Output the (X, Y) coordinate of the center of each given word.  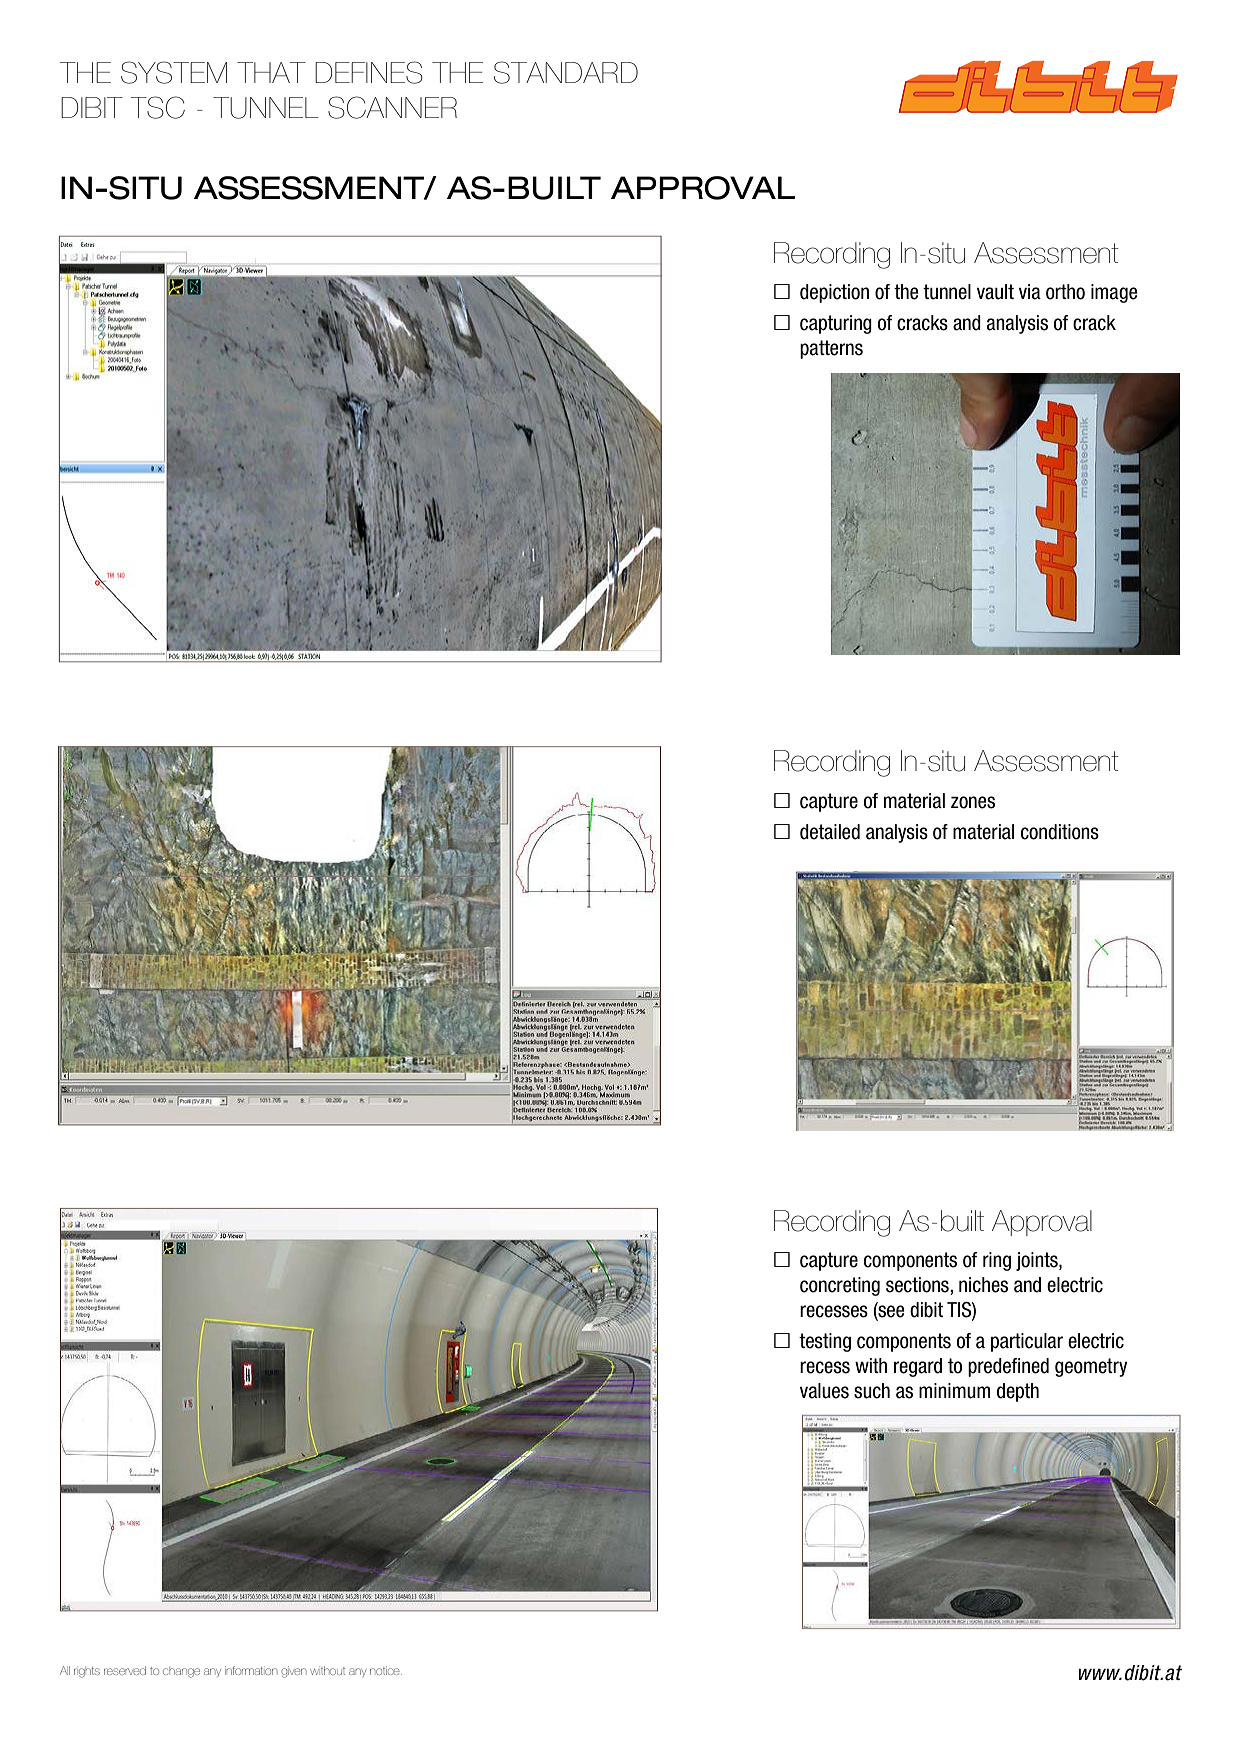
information (251, 1670)
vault (995, 292)
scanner (392, 107)
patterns (831, 349)
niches (983, 1285)
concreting (840, 1286)
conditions (1060, 832)
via (1030, 292)
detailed (830, 832)
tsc (158, 107)
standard (566, 72)
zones (973, 802)
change (181, 1672)
